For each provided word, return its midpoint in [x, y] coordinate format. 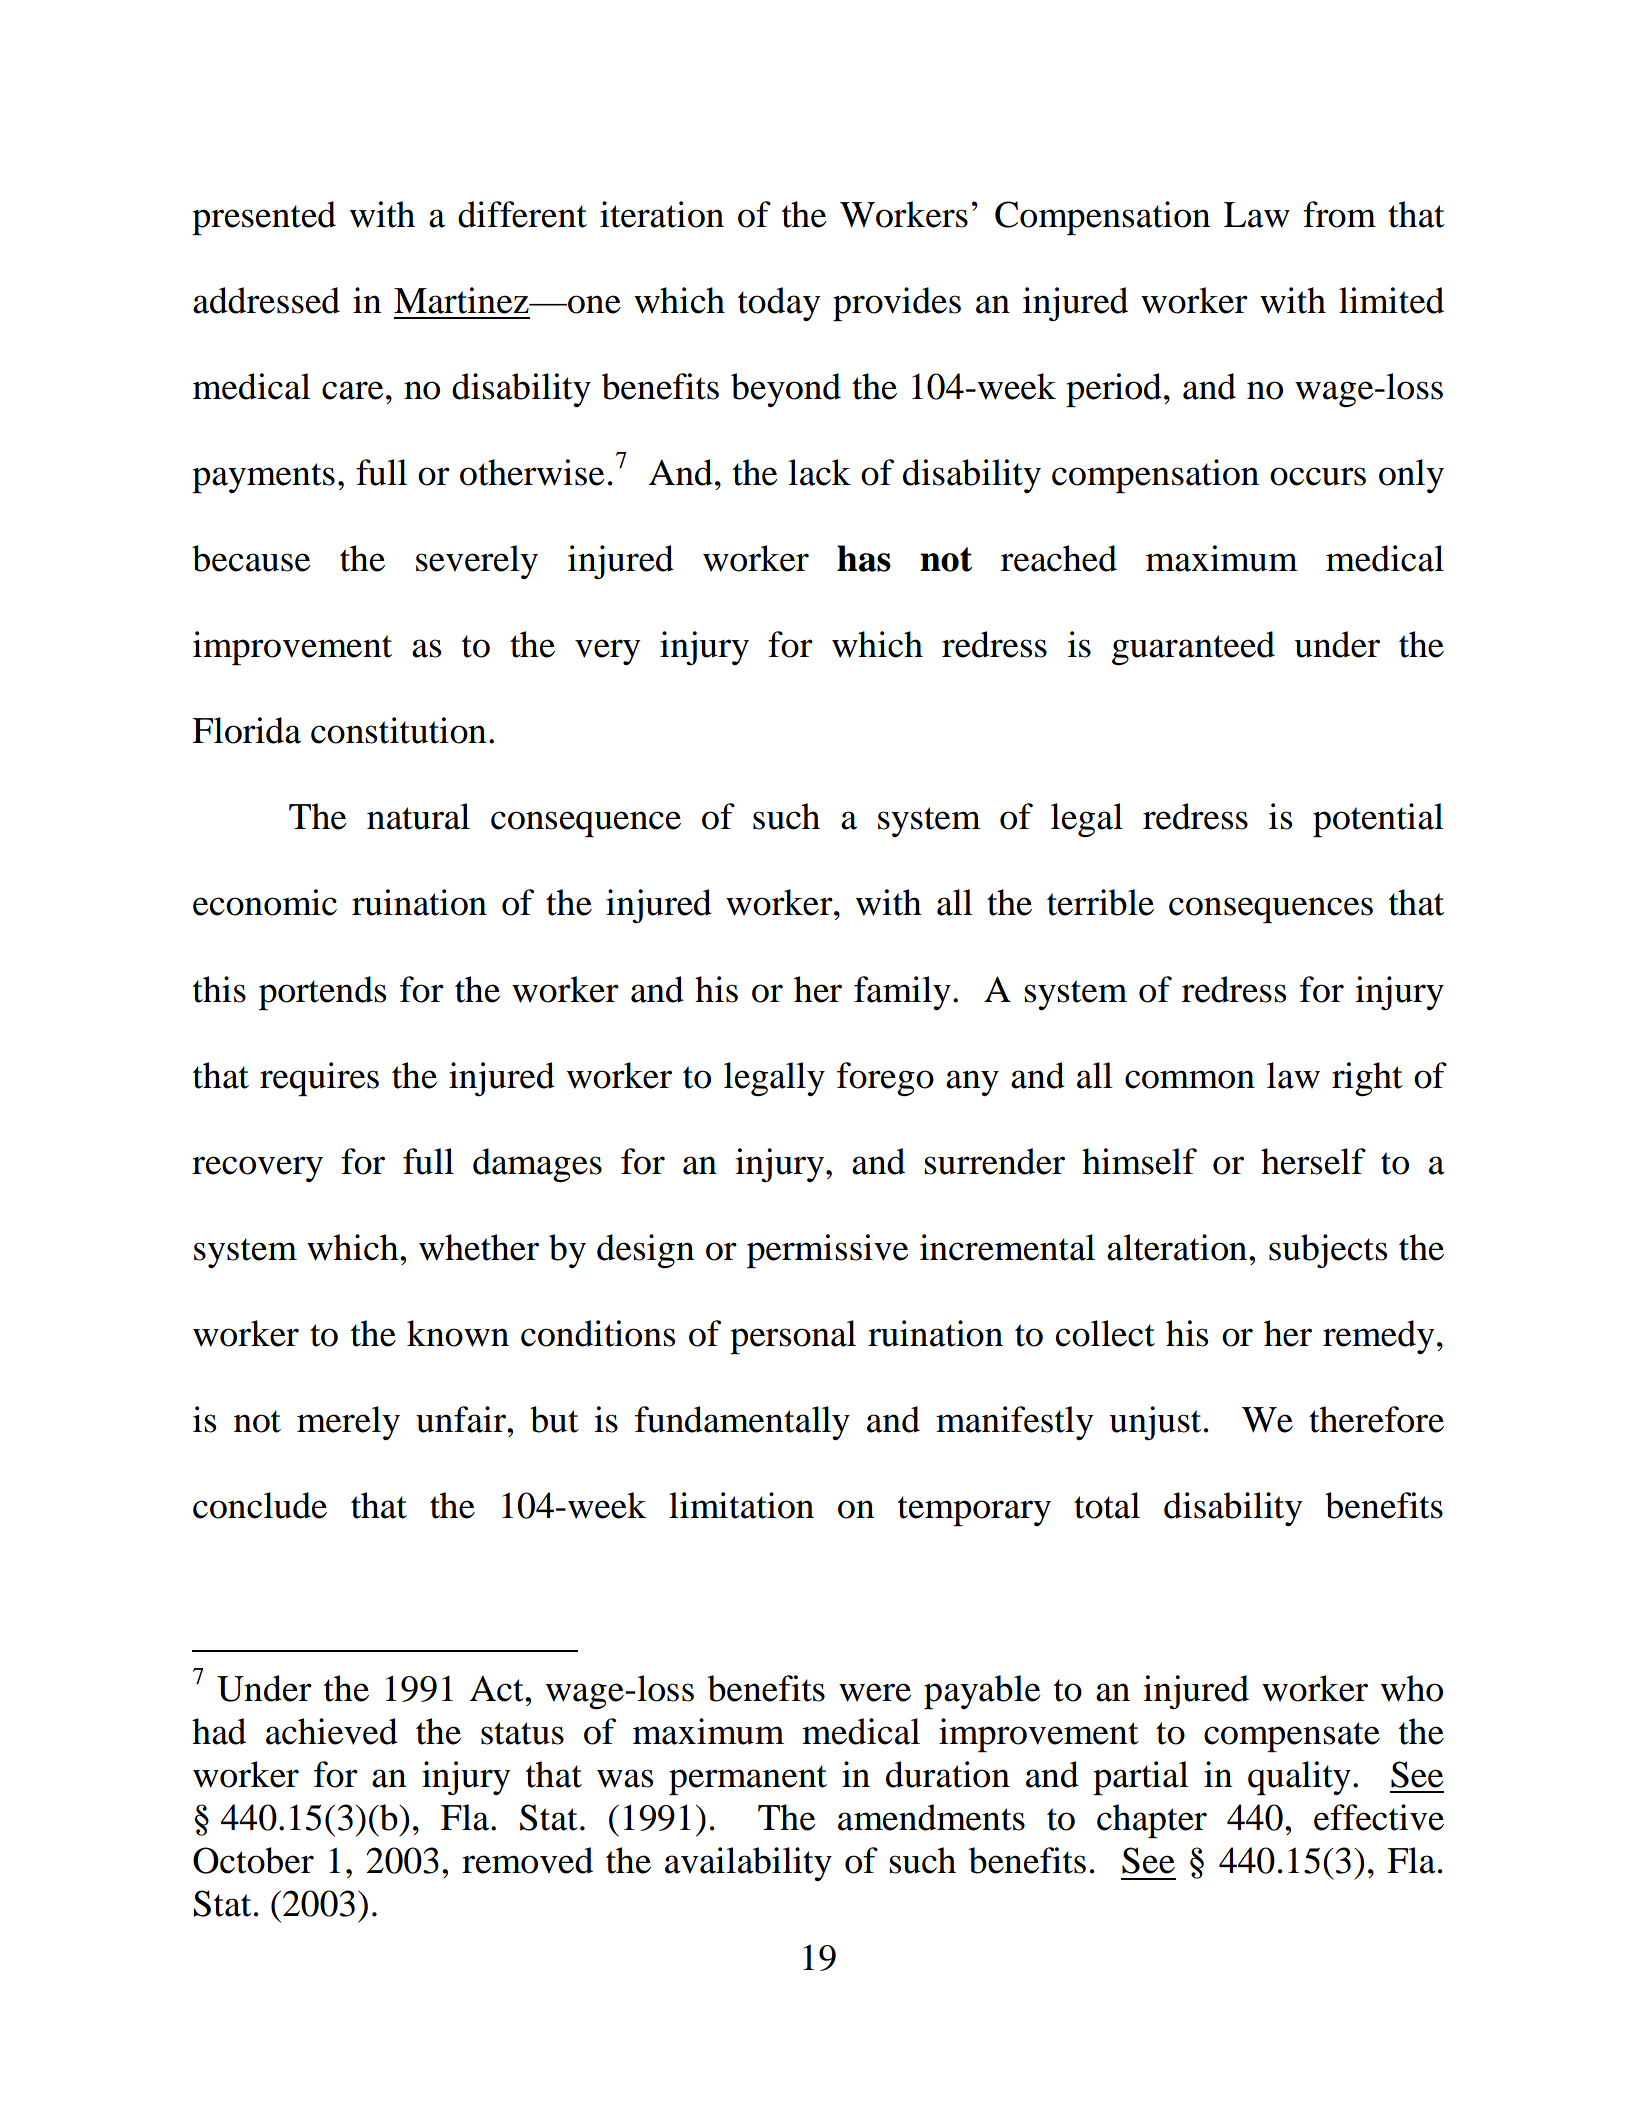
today [779, 304]
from [1339, 214]
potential [1378, 820]
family [902, 993]
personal [793, 1337]
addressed [266, 300]
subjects [1328, 1251]
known [458, 1333]
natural [418, 816]
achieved [332, 1731]
